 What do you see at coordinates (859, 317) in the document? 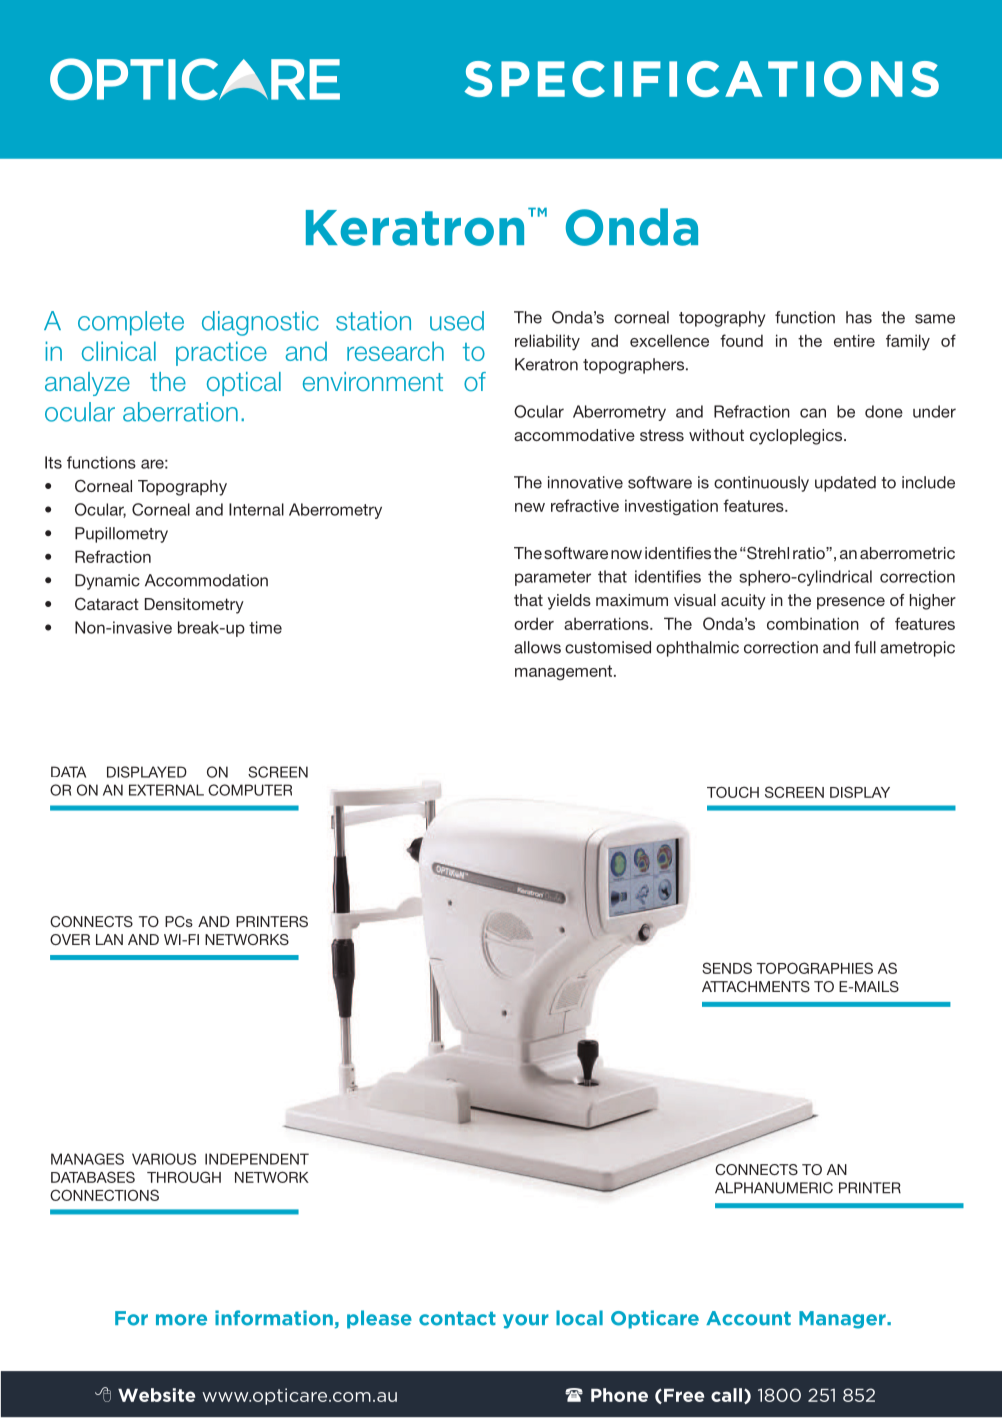
I see `has` at bounding box center [859, 317].
